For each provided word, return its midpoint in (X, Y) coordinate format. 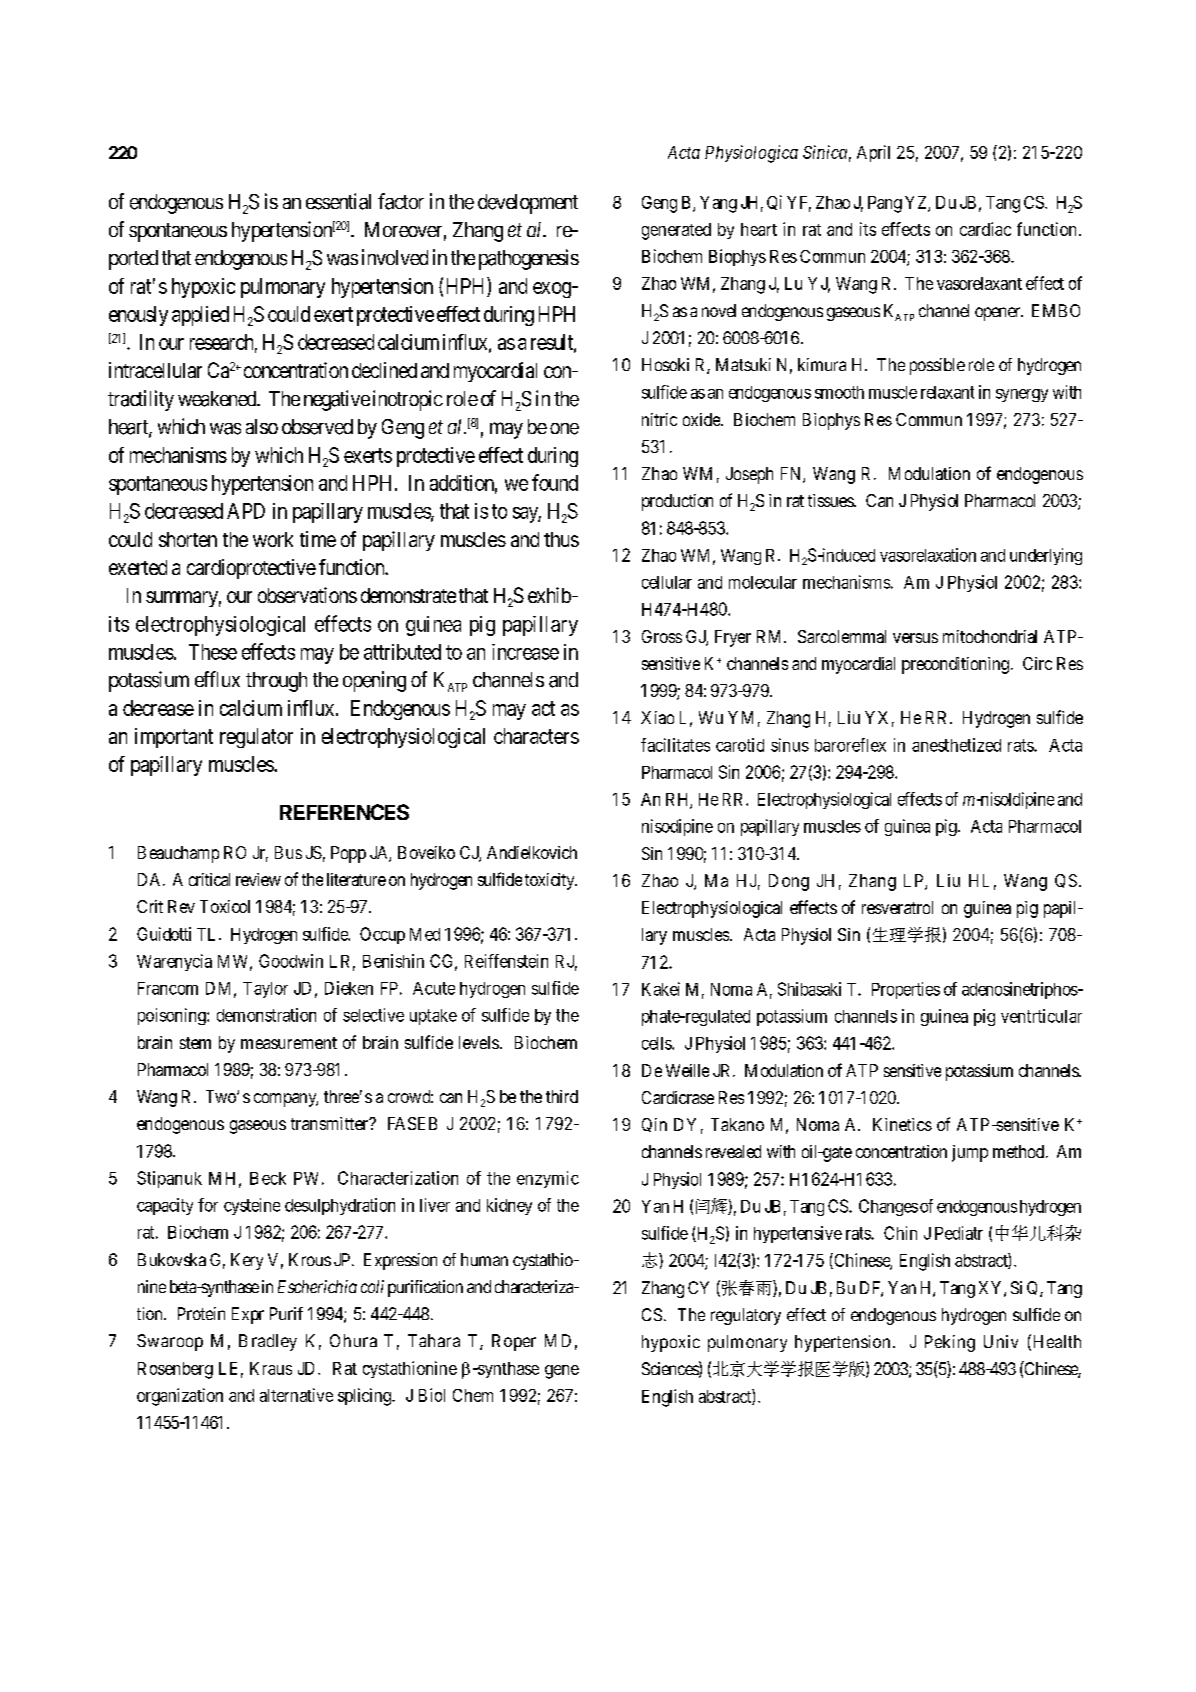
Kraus (271, 1368)
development (528, 204)
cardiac (985, 229)
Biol (432, 1395)
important (174, 738)
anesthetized (956, 745)
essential (338, 201)
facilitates (675, 745)
